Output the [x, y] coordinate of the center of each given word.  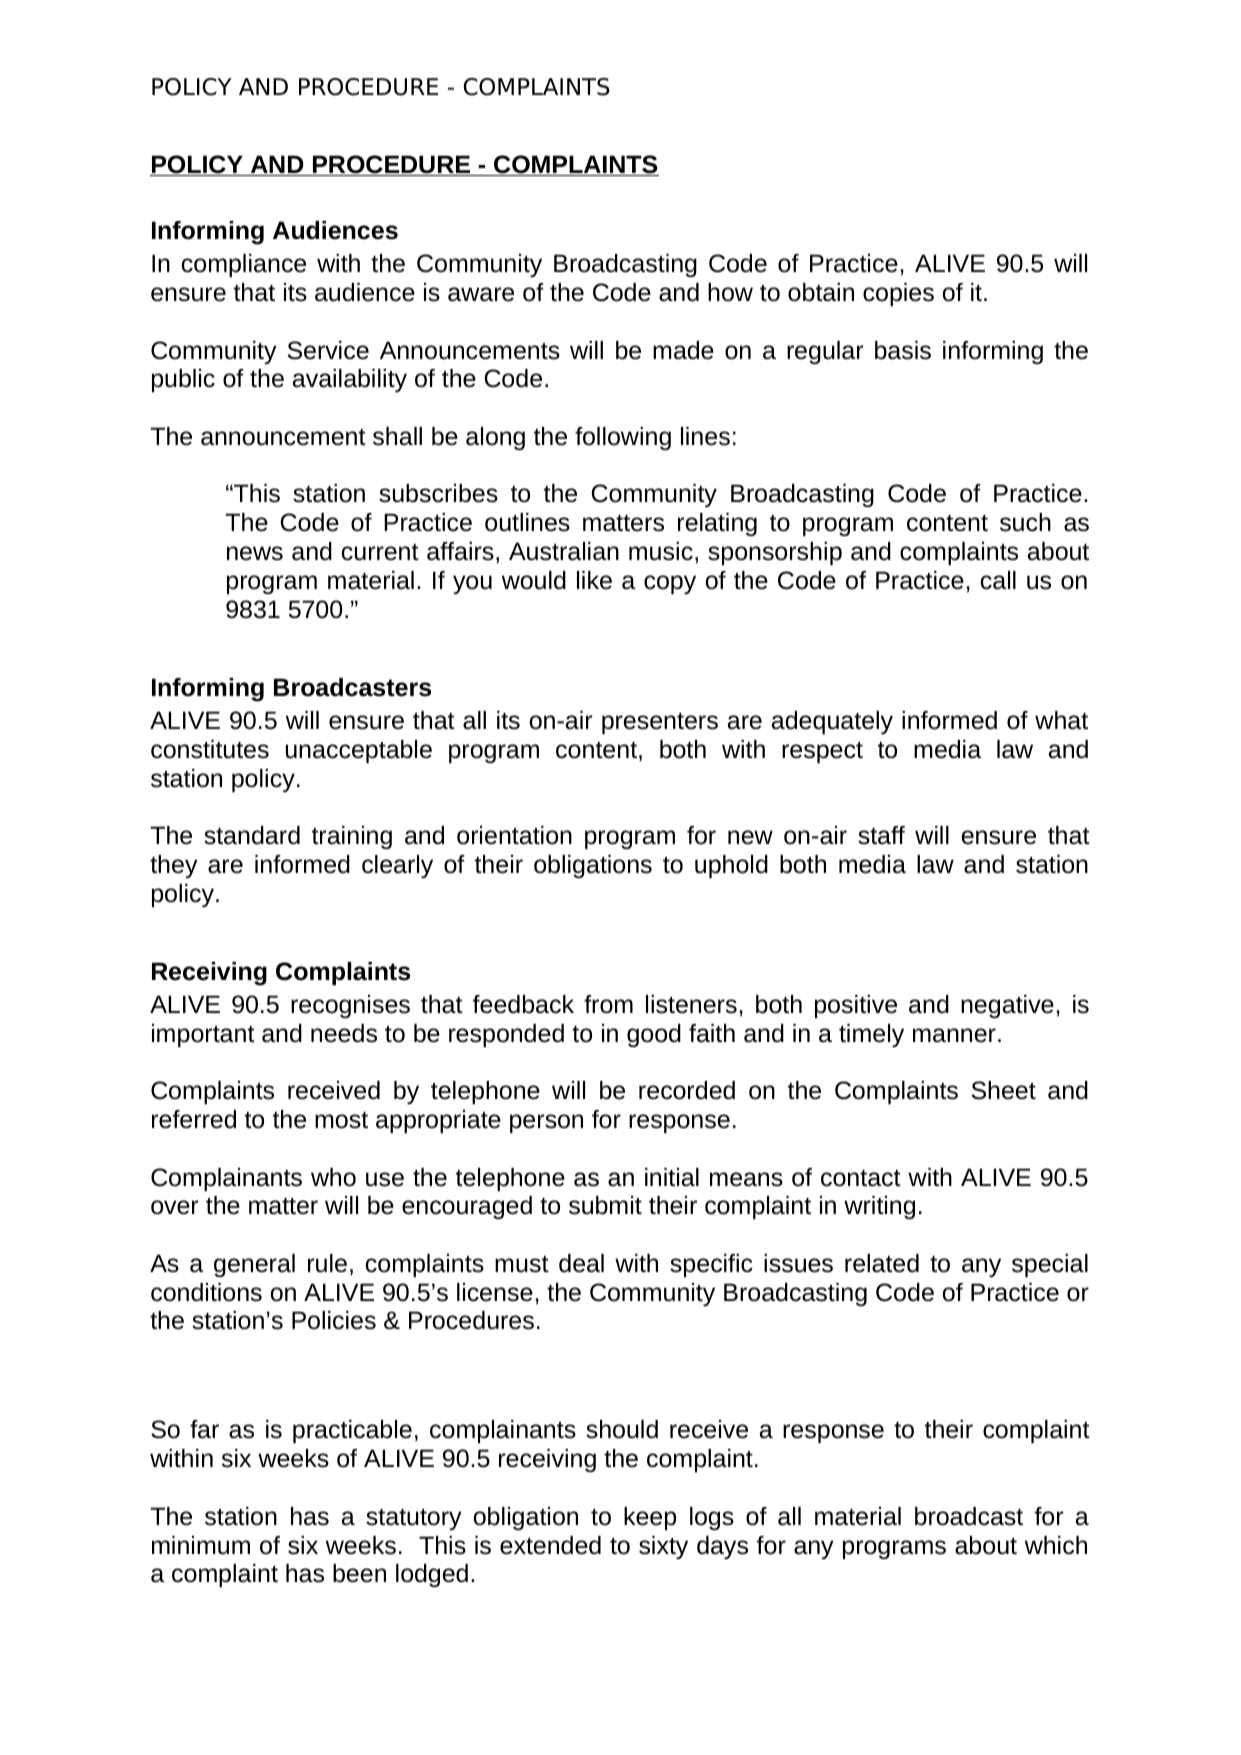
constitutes [210, 749]
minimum [201, 1545]
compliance [244, 265]
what [1061, 720]
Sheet [1004, 1090]
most [341, 1120]
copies [898, 294]
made [683, 350]
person [546, 1123]
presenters [660, 723]
